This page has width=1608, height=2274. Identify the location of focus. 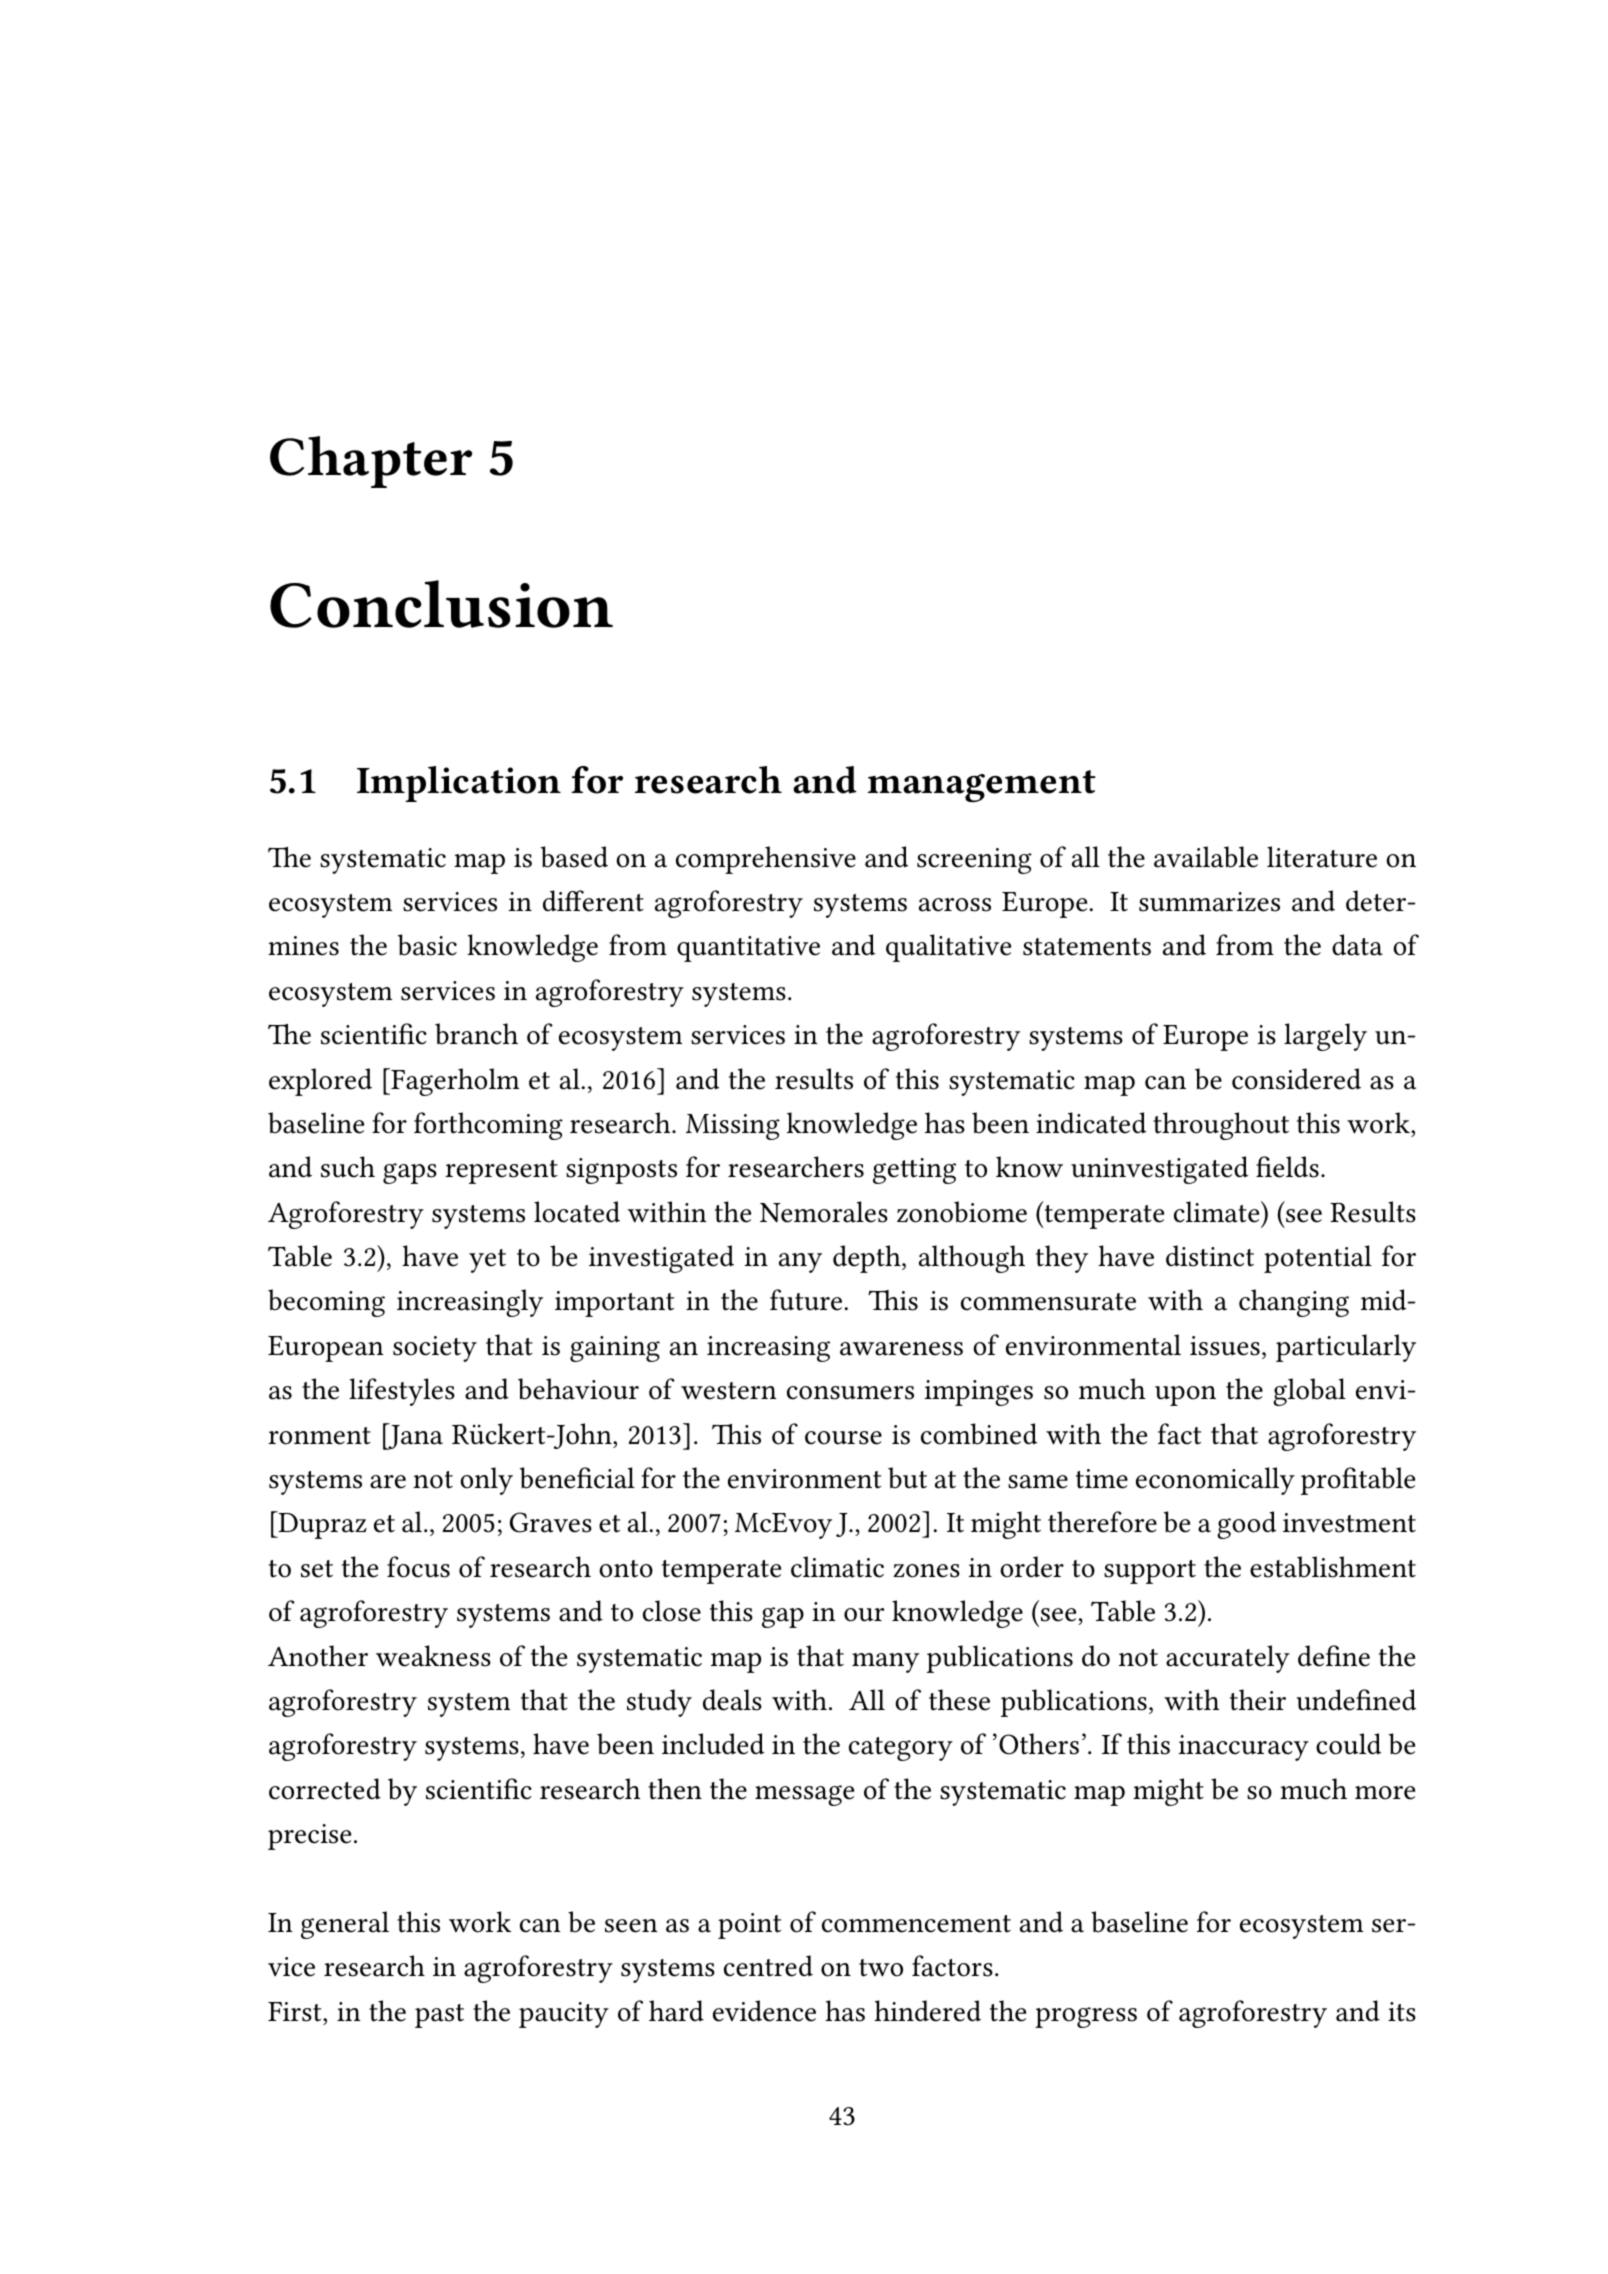
(418, 1567).
